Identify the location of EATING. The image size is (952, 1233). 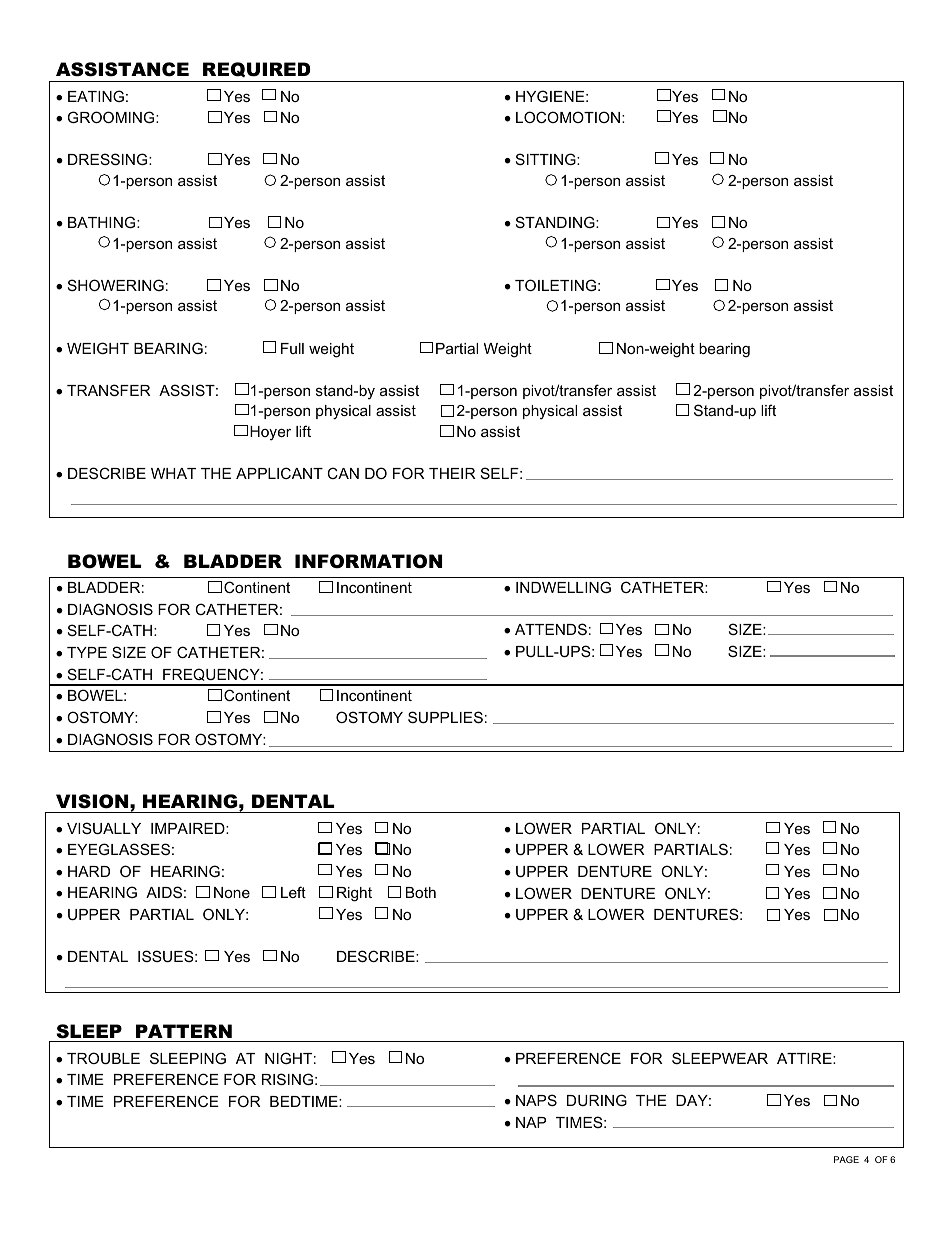
(96, 96).
